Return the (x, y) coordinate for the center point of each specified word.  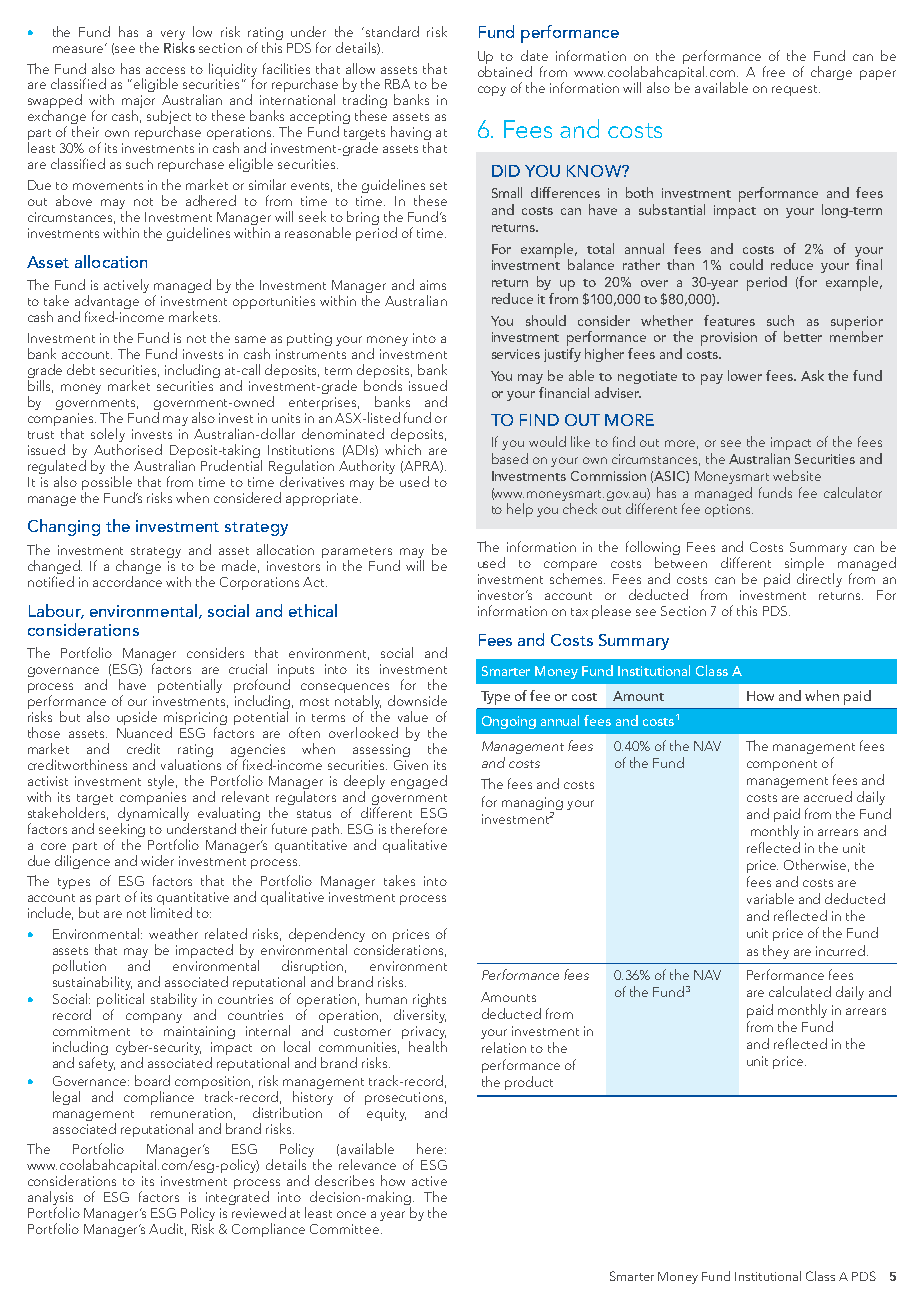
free (774, 71)
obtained (505, 71)
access (165, 70)
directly (819, 580)
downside (417, 700)
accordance (127, 581)
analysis (50, 1199)
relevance (367, 1164)
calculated (800, 991)
